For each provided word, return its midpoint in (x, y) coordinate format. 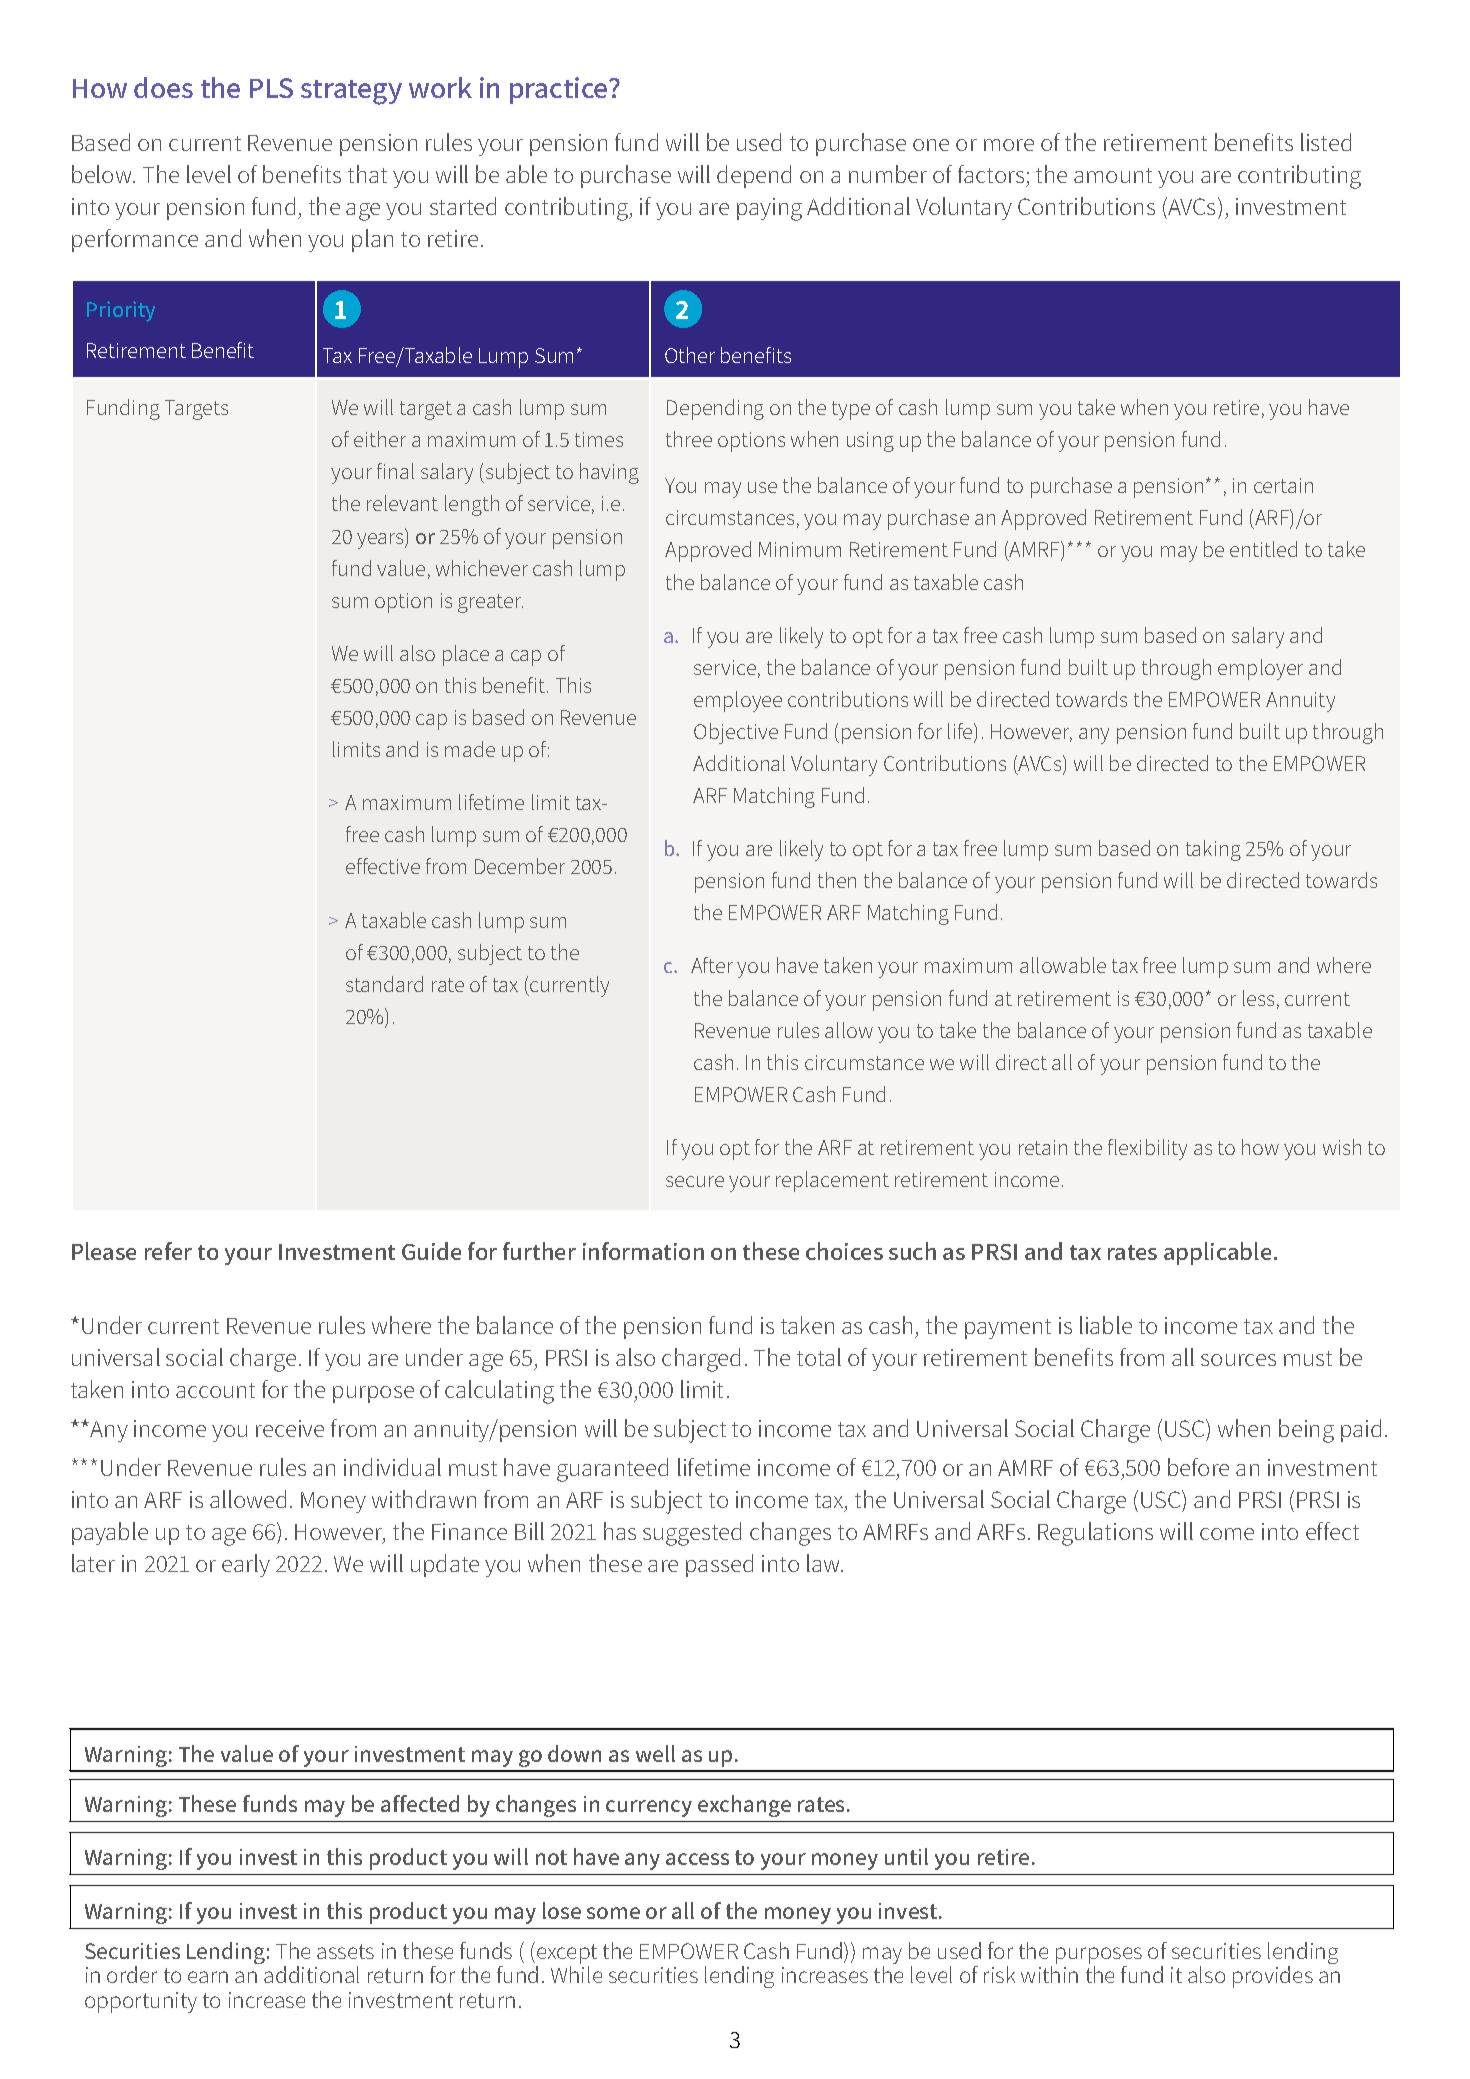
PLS (271, 88)
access (697, 1859)
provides (1273, 1977)
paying (769, 209)
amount (1113, 175)
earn (208, 1977)
